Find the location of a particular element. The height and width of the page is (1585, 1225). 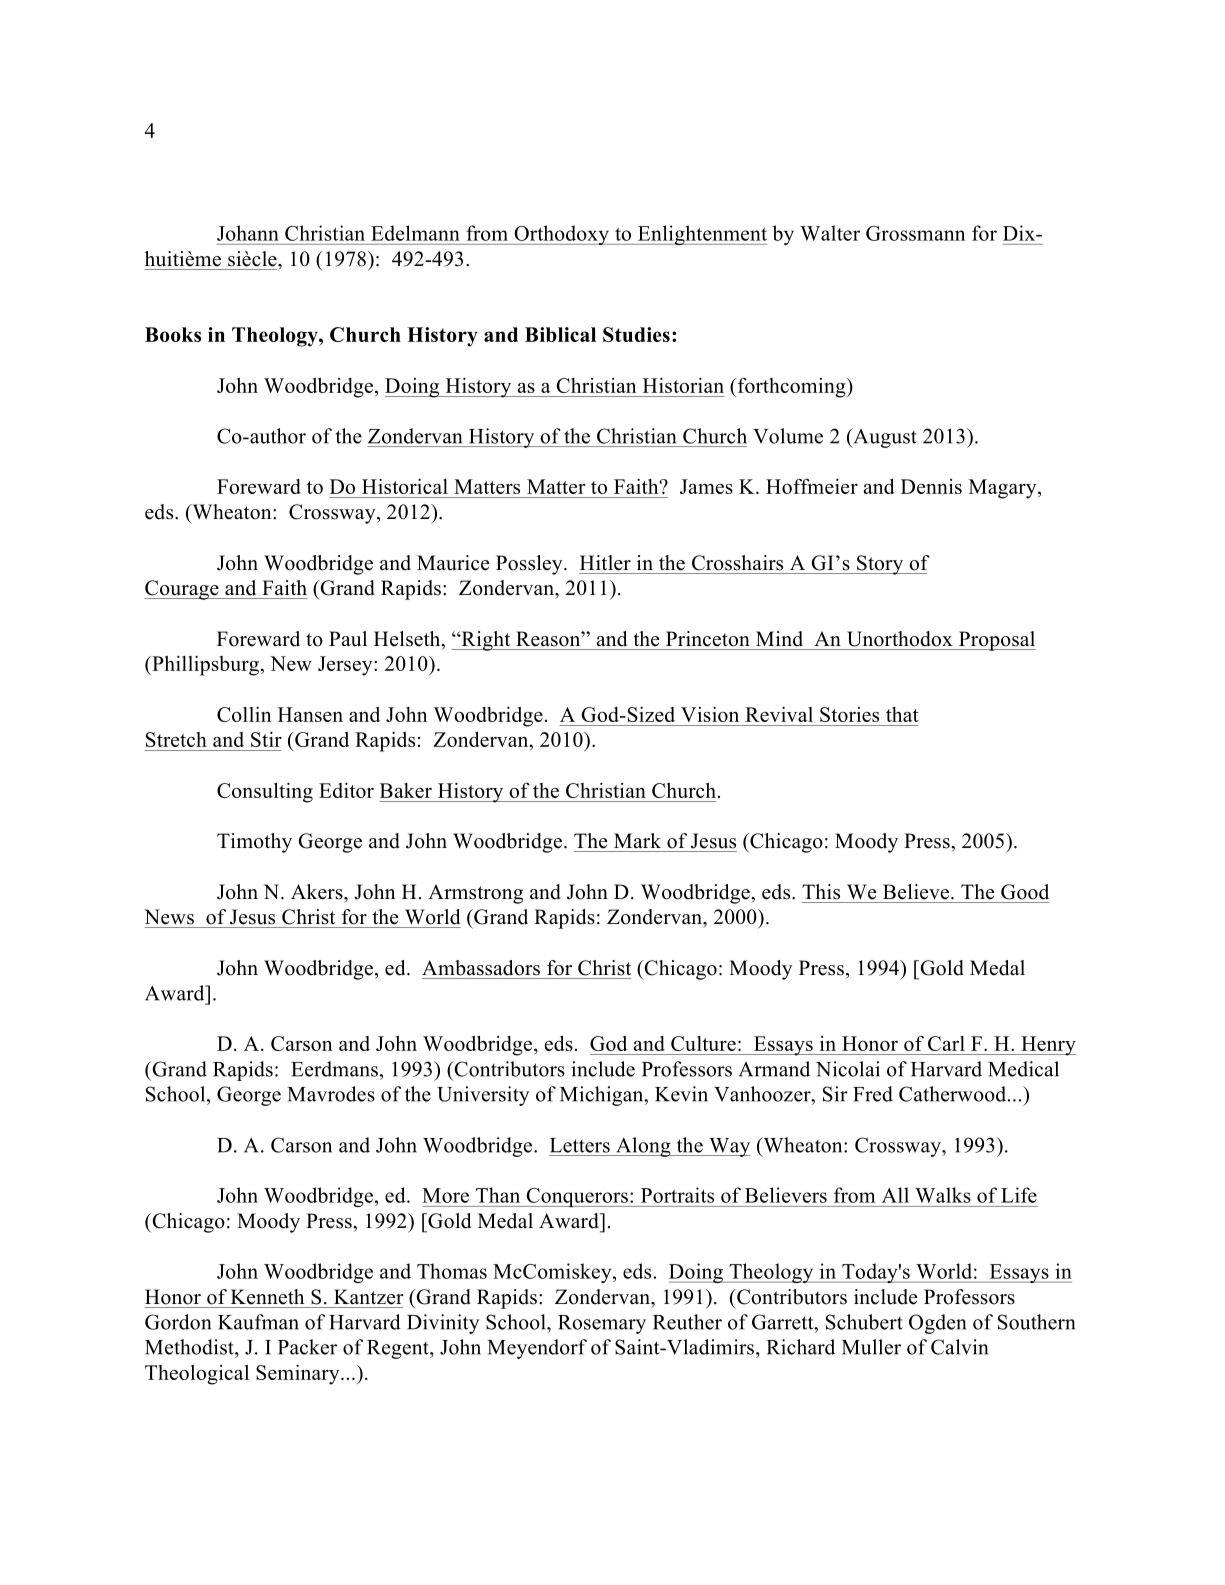

Johann is located at coordinates (248, 233).
